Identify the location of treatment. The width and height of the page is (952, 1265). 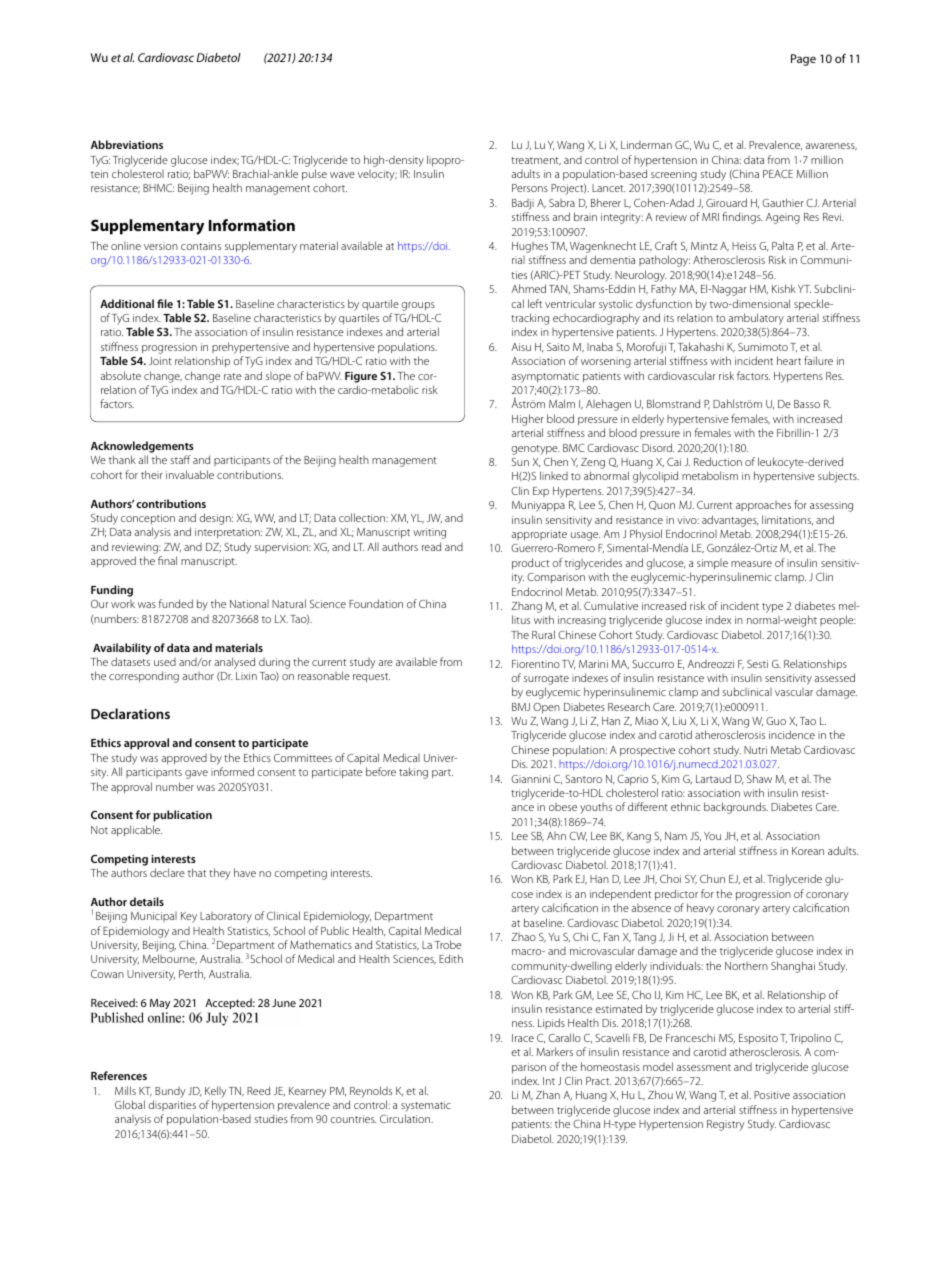
(536, 161).
